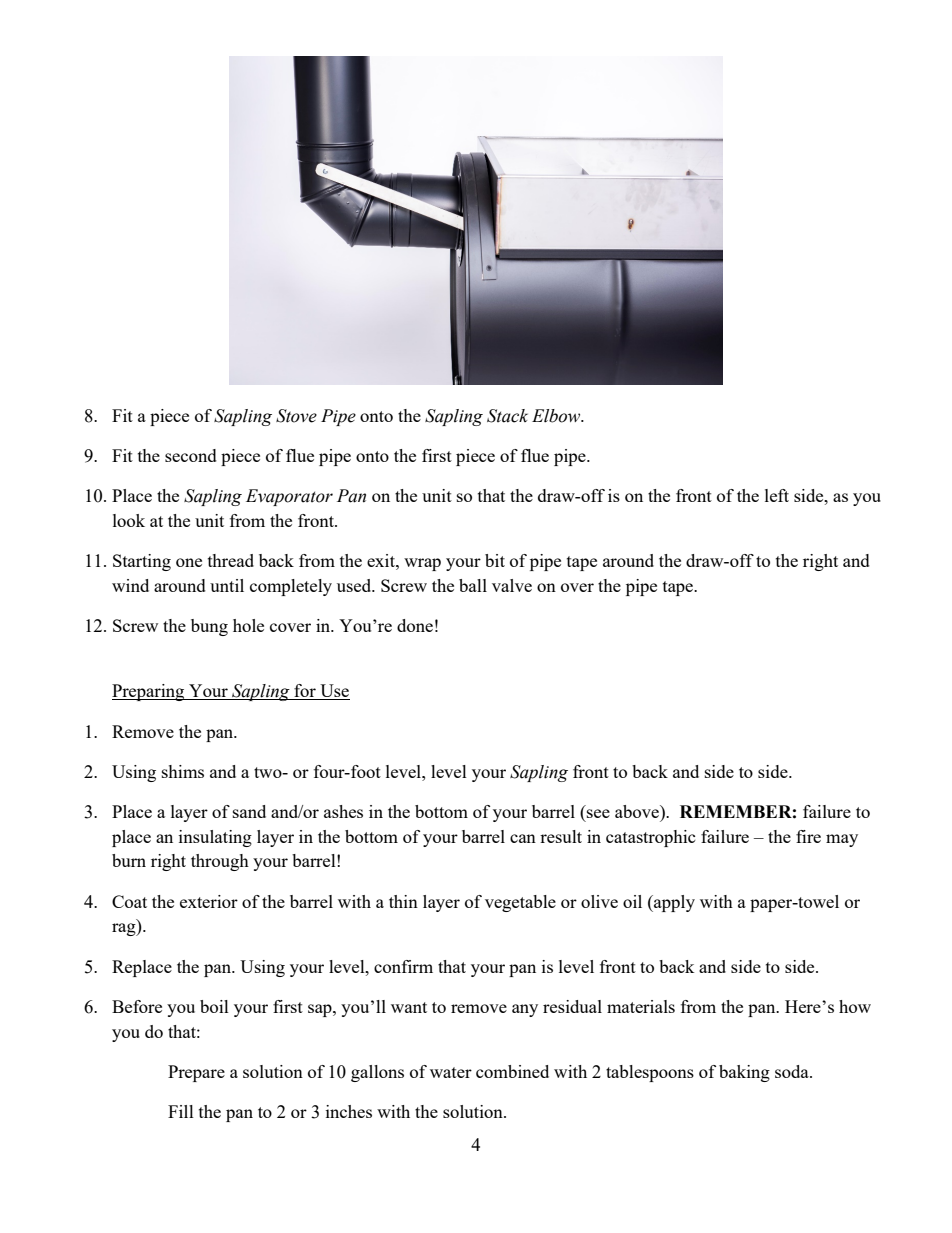 The height and width of the document is (1233, 952). What do you see at coordinates (520, 903) in the document?
I see `vegetable` at bounding box center [520, 903].
